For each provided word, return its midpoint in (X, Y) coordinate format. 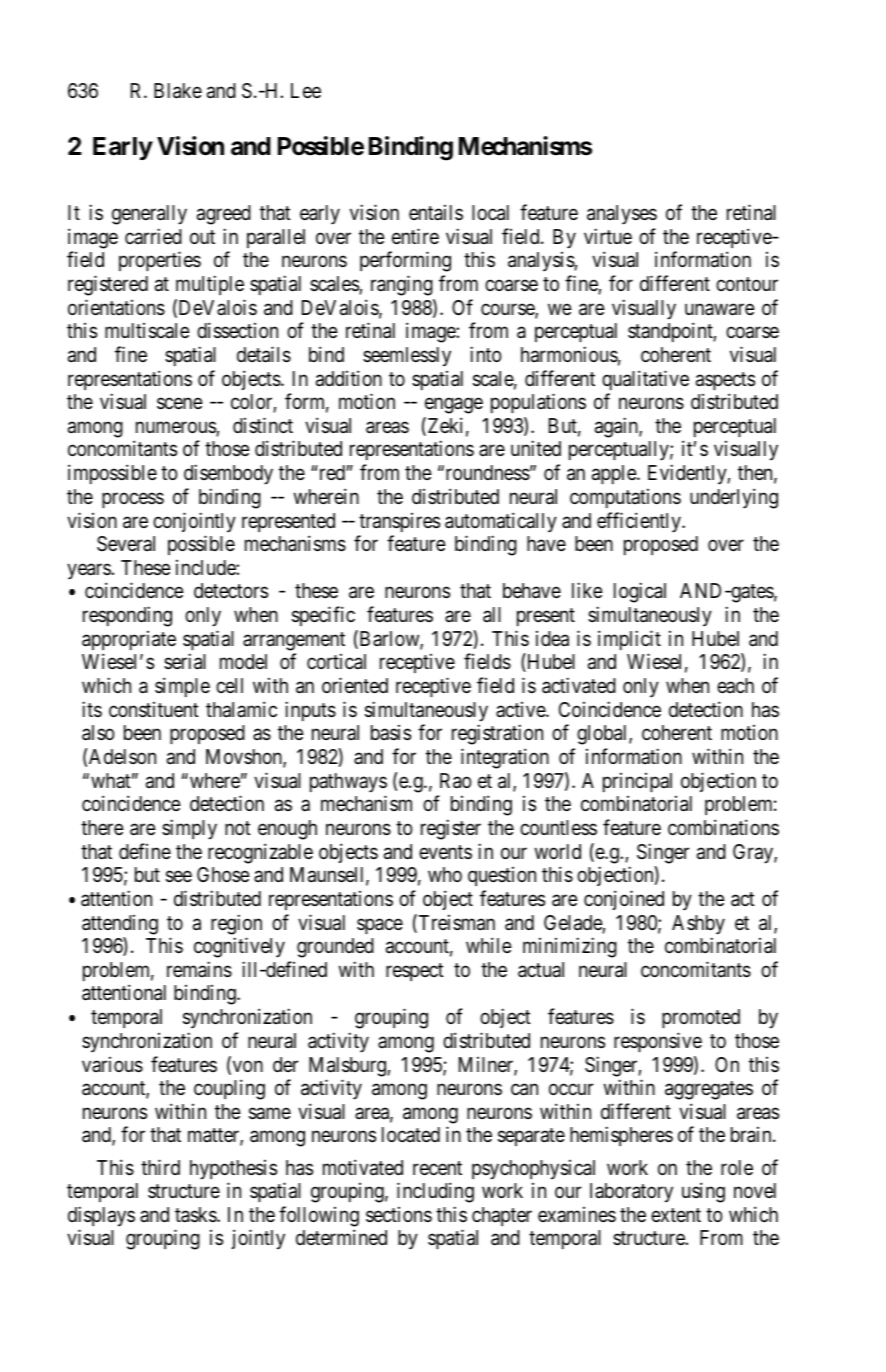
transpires (399, 522)
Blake (178, 91)
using (703, 1192)
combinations (723, 827)
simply (189, 829)
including (435, 1192)
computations (625, 498)
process (133, 500)
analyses (622, 215)
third (160, 1167)
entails (436, 213)
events (445, 852)
